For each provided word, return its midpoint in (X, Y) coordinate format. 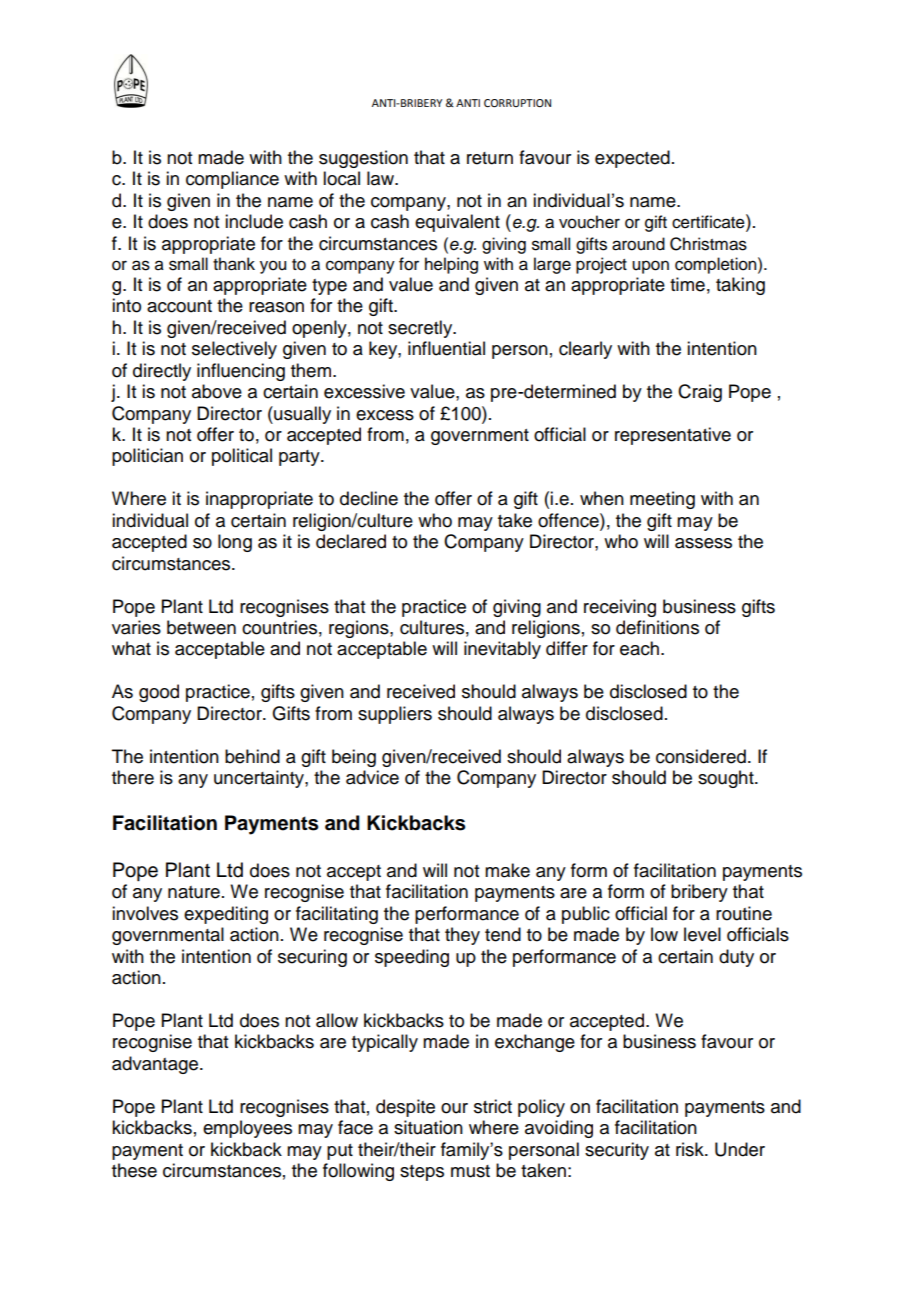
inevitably (502, 650)
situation (428, 1127)
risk (691, 1149)
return (490, 158)
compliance (232, 180)
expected (632, 159)
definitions (657, 627)
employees (247, 1129)
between (201, 627)
